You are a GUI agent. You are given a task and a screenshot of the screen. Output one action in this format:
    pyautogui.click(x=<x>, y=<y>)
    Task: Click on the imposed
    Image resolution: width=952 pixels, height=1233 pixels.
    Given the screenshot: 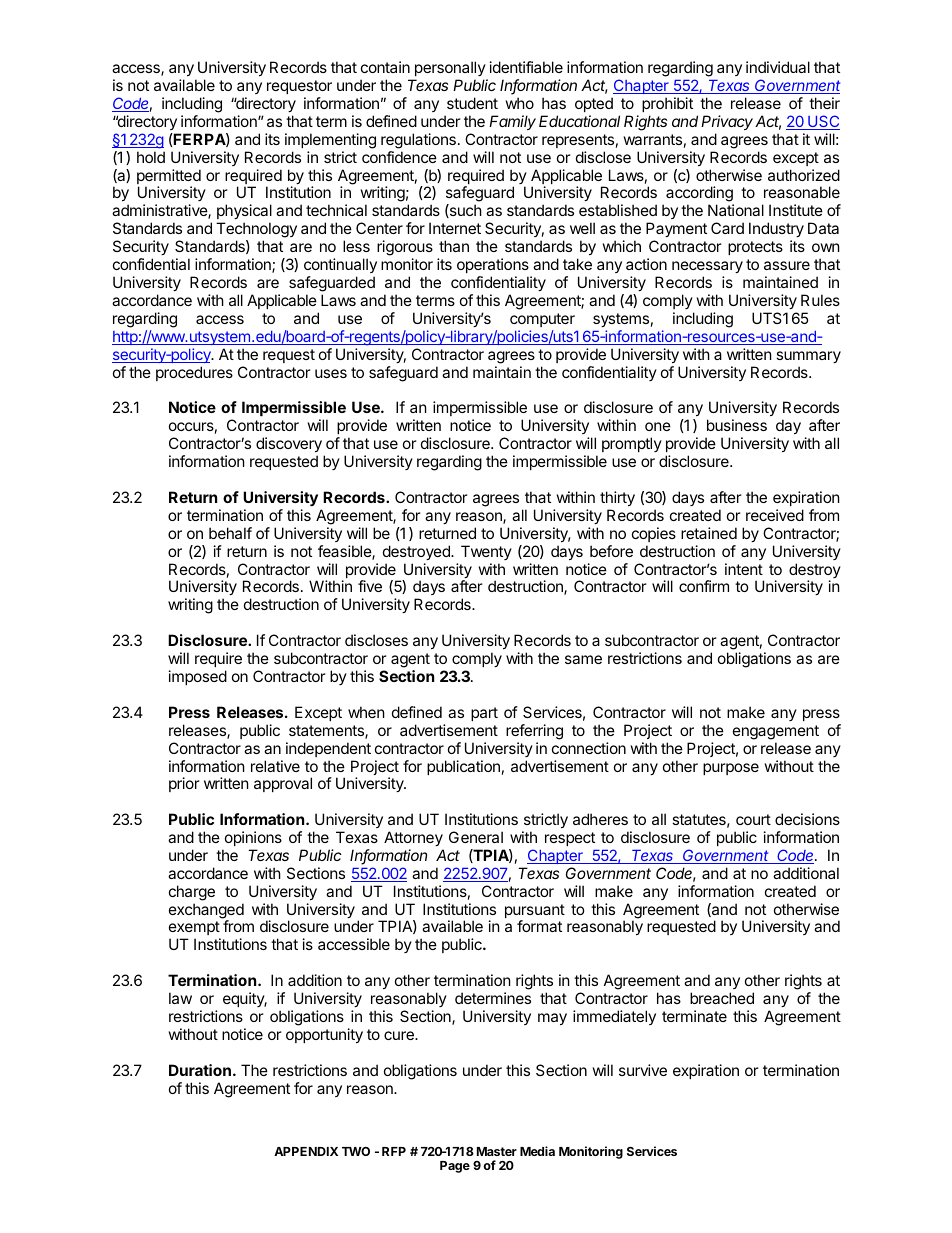 What is the action you would take?
    pyautogui.click(x=198, y=677)
